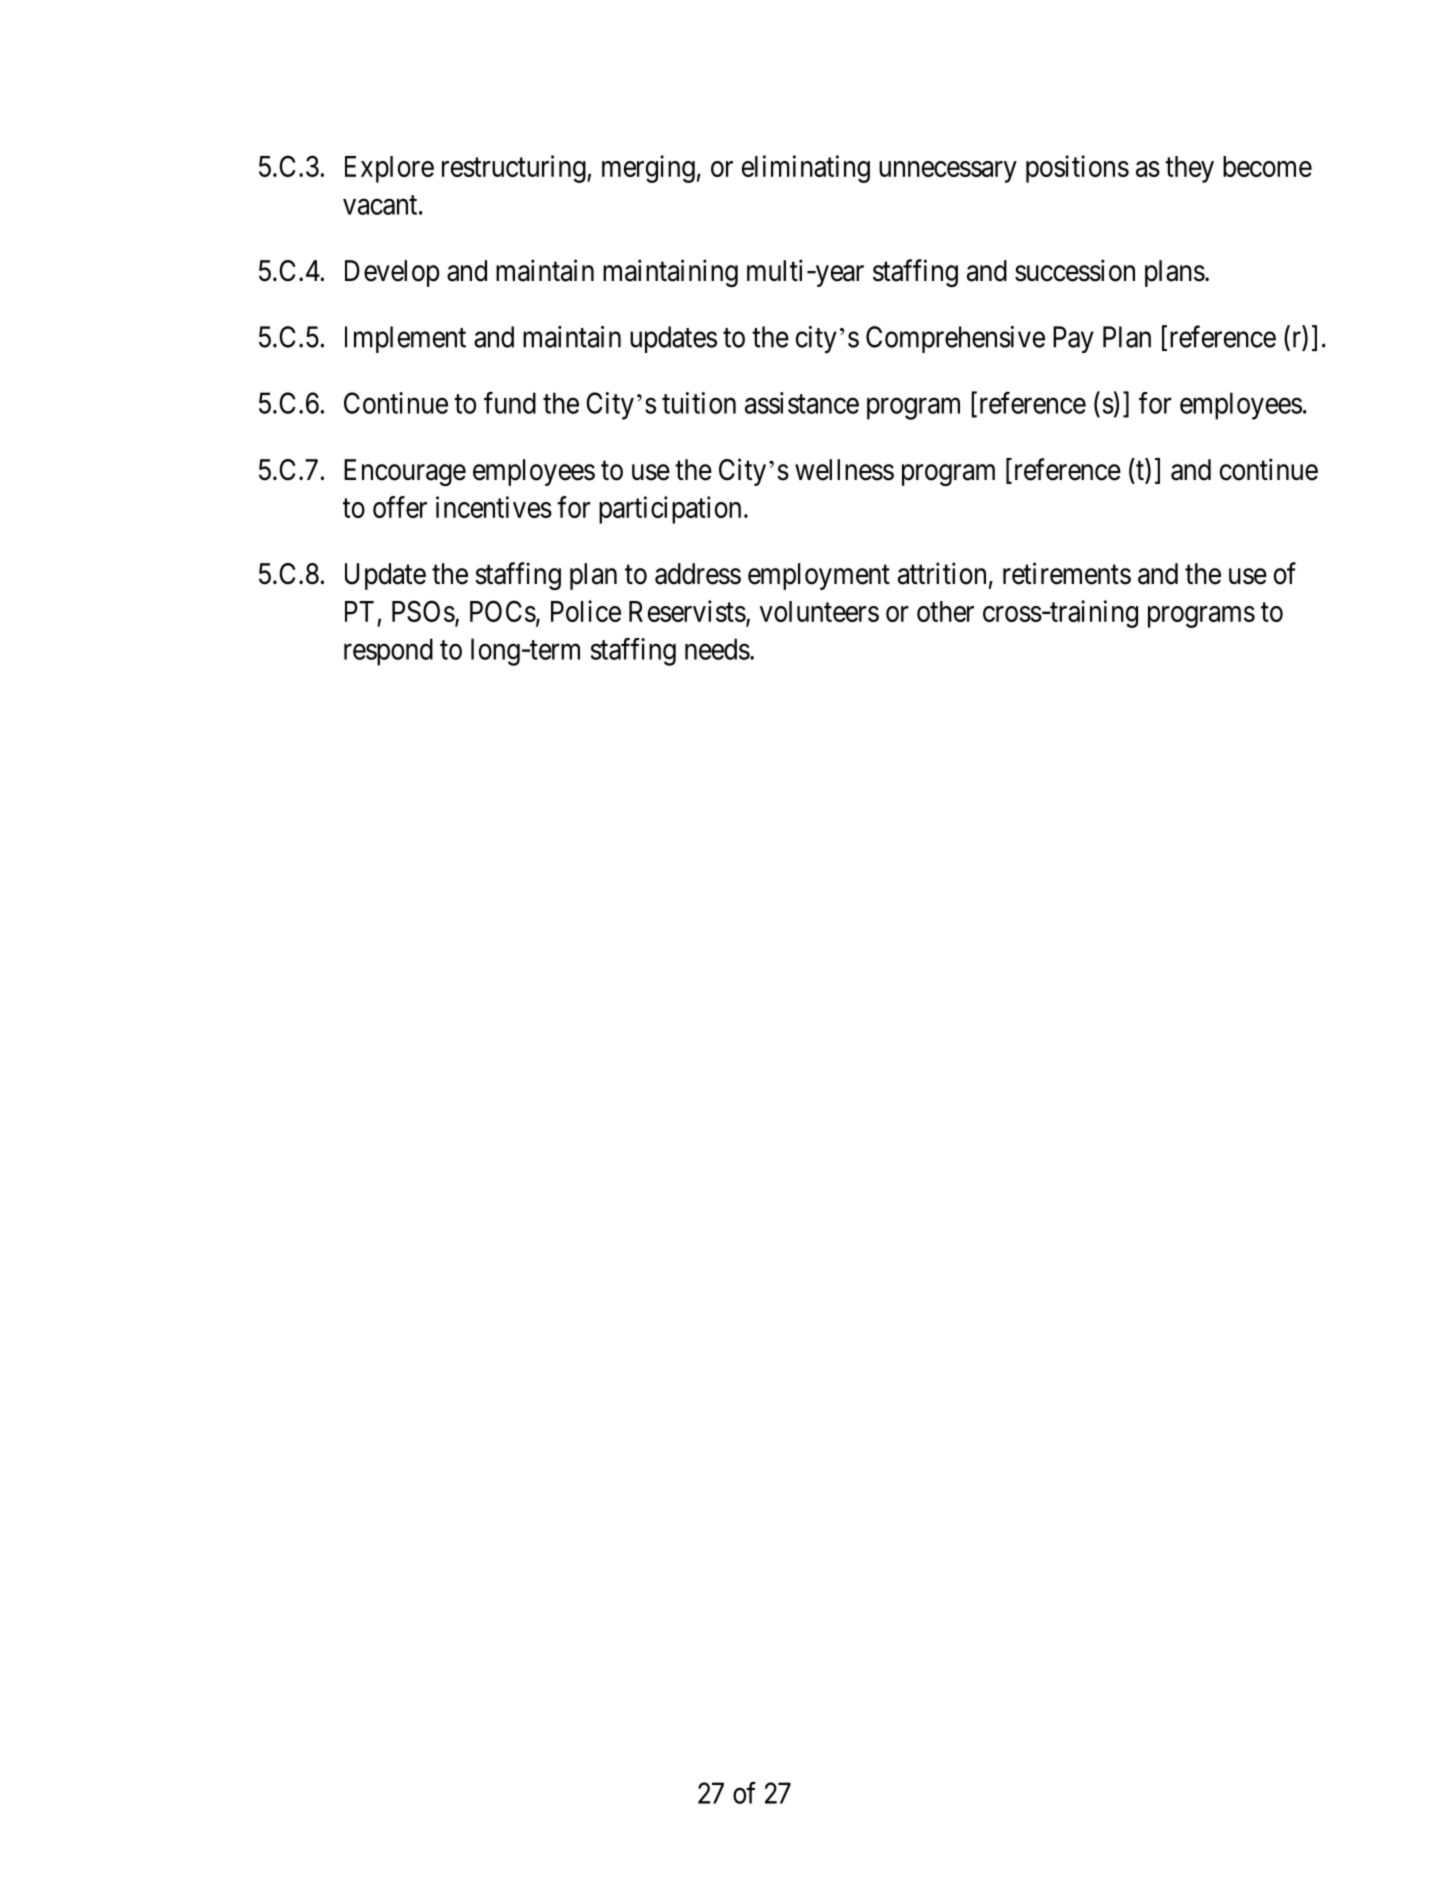  Describe the element at coordinates (1073, 339) in the screenshot. I see `Pay` at that location.
